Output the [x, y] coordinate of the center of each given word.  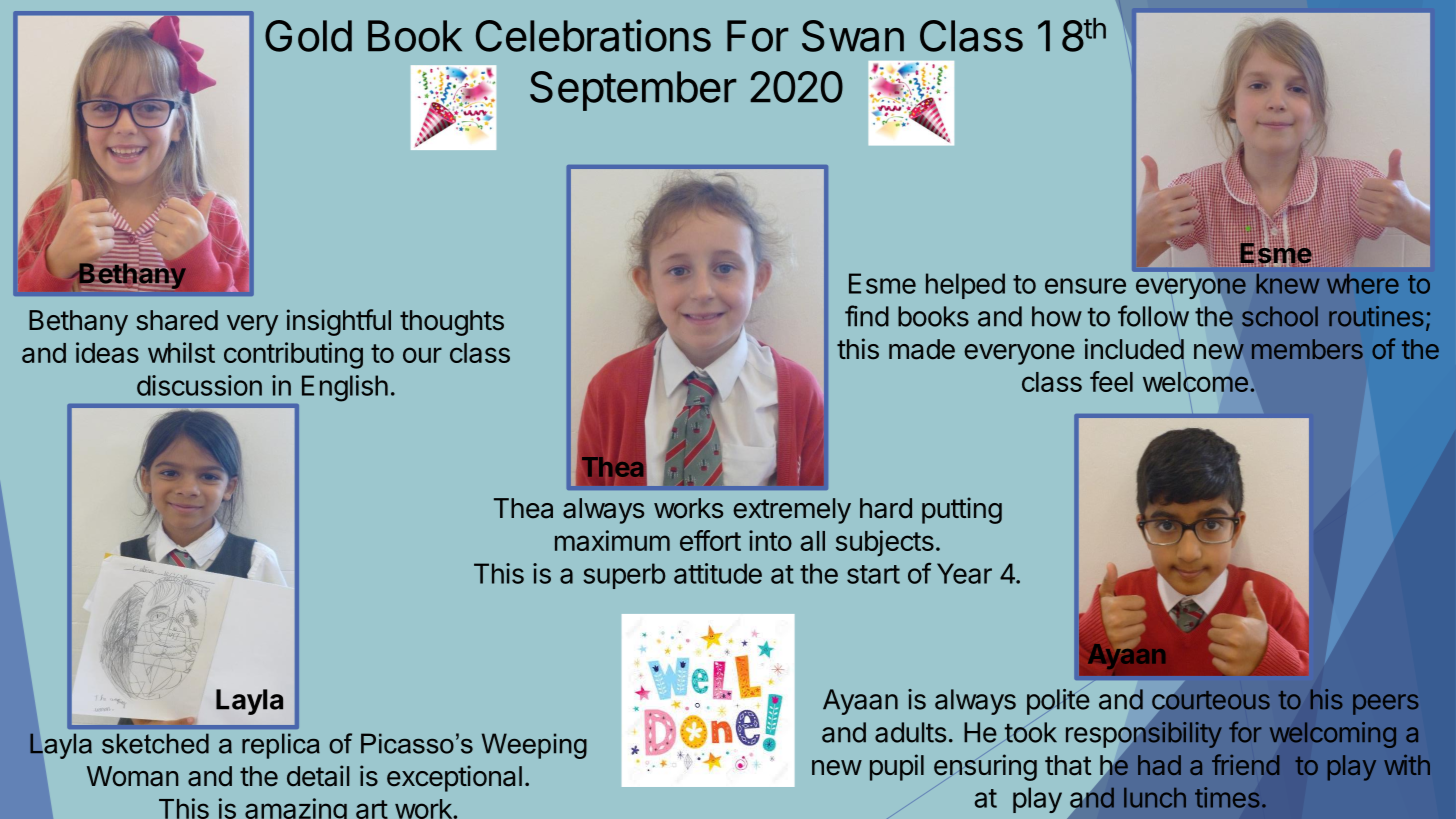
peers [1385, 704]
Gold [308, 36]
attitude [718, 573]
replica [281, 746]
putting [962, 510]
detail [318, 776]
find [867, 316]
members [1307, 349]
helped [965, 286]
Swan [853, 36]
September [633, 91]
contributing [293, 355]
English [345, 388]
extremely [792, 511]
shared [177, 320]
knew [1288, 284]
